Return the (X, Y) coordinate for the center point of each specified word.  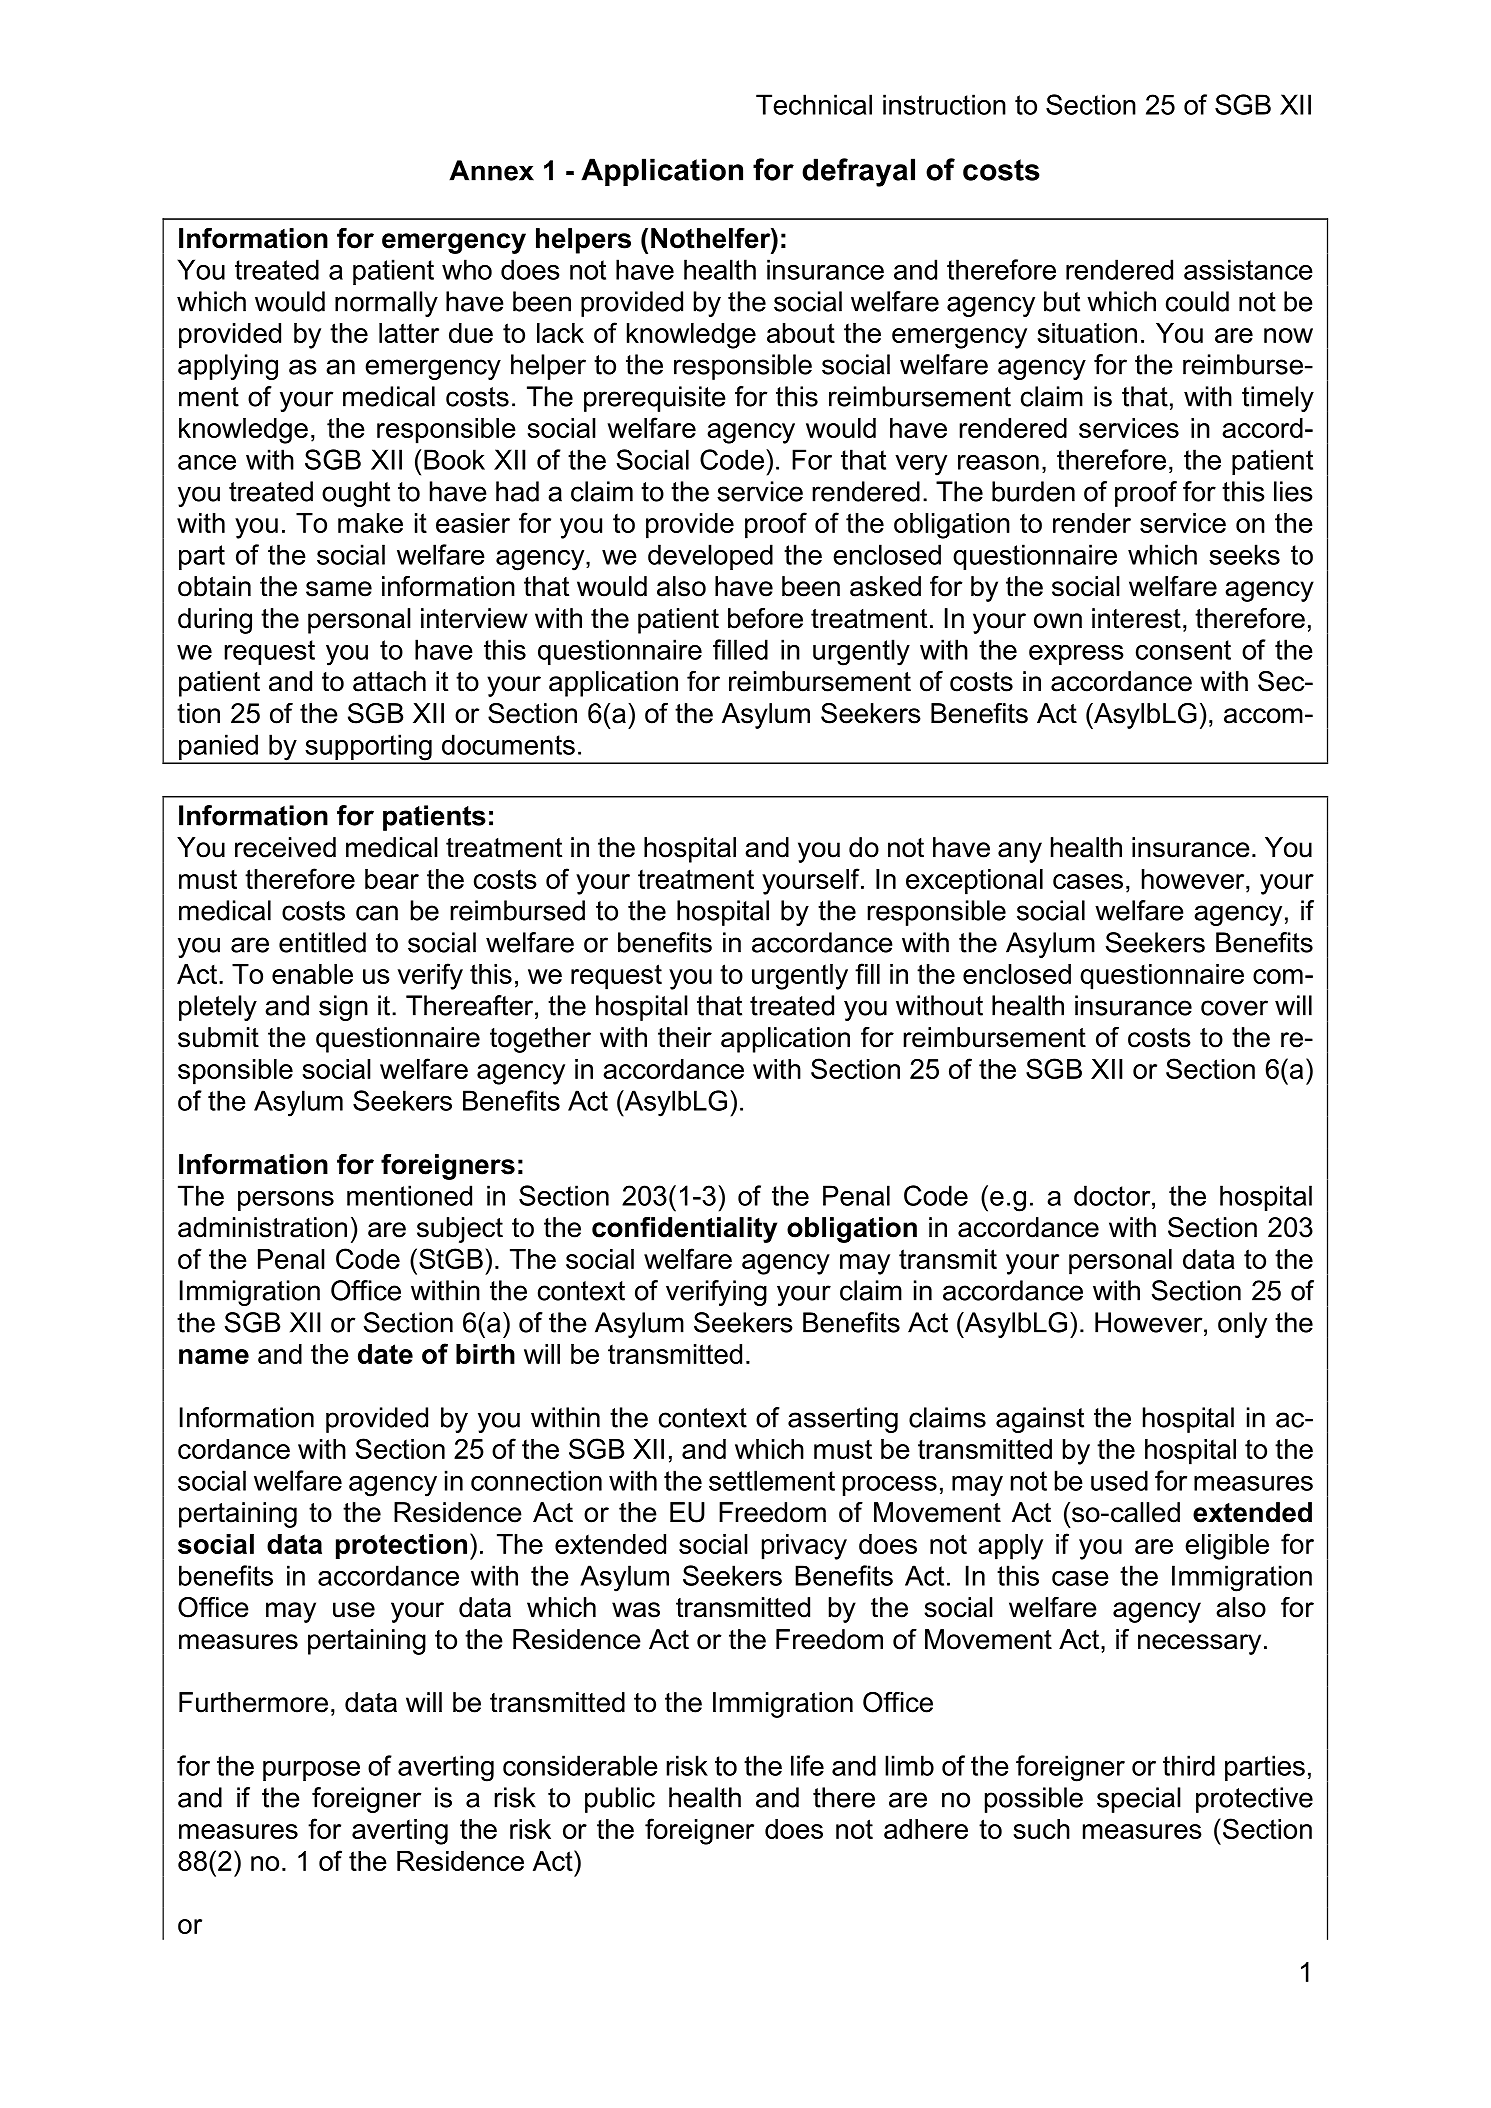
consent (1183, 650)
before (765, 618)
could (1197, 301)
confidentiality (684, 1230)
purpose (311, 1771)
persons (286, 1201)
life (807, 1765)
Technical (814, 104)
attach (389, 681)
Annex (491, 170)
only (1242, 1325)
